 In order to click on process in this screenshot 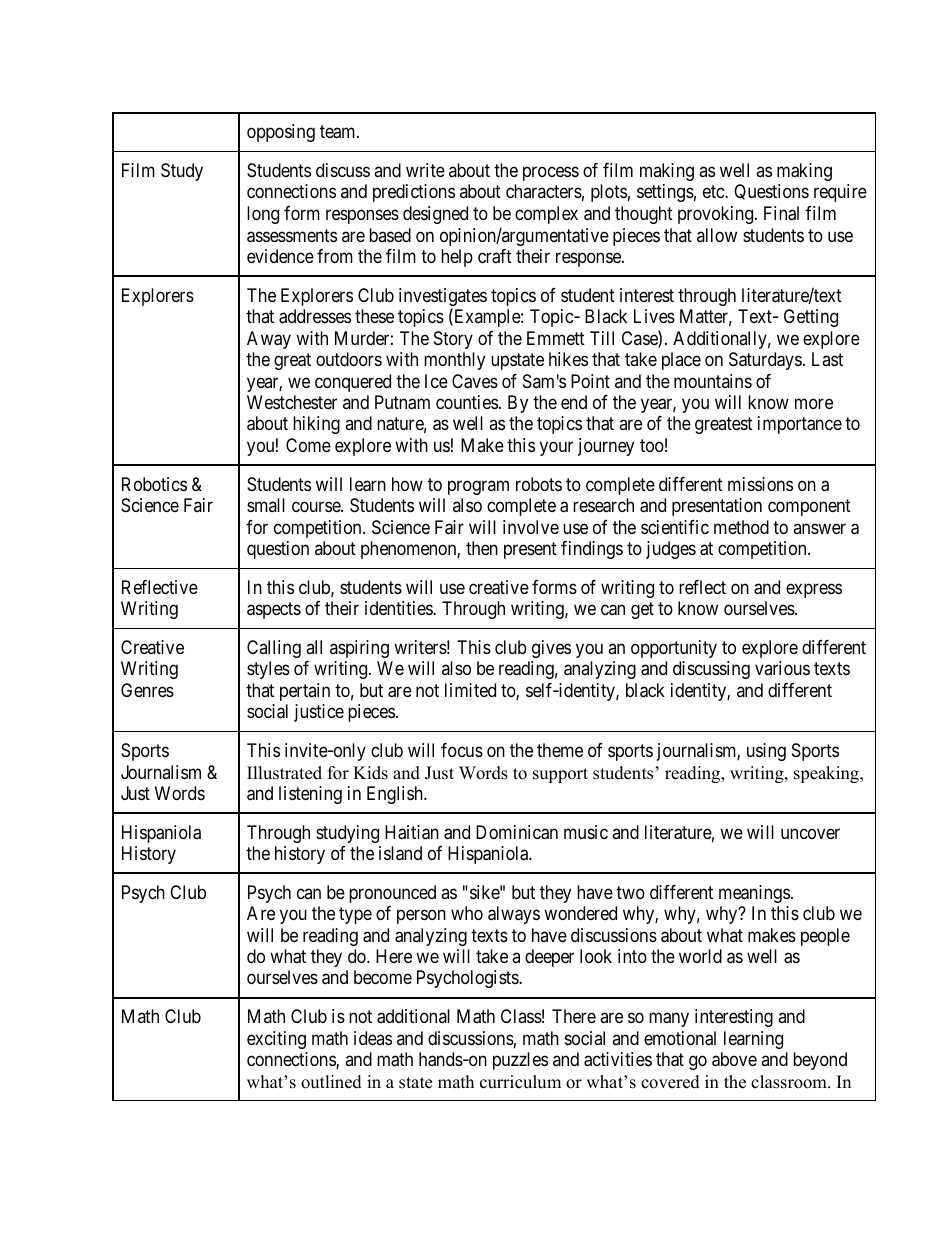, I will do `click(551, 173)`.
